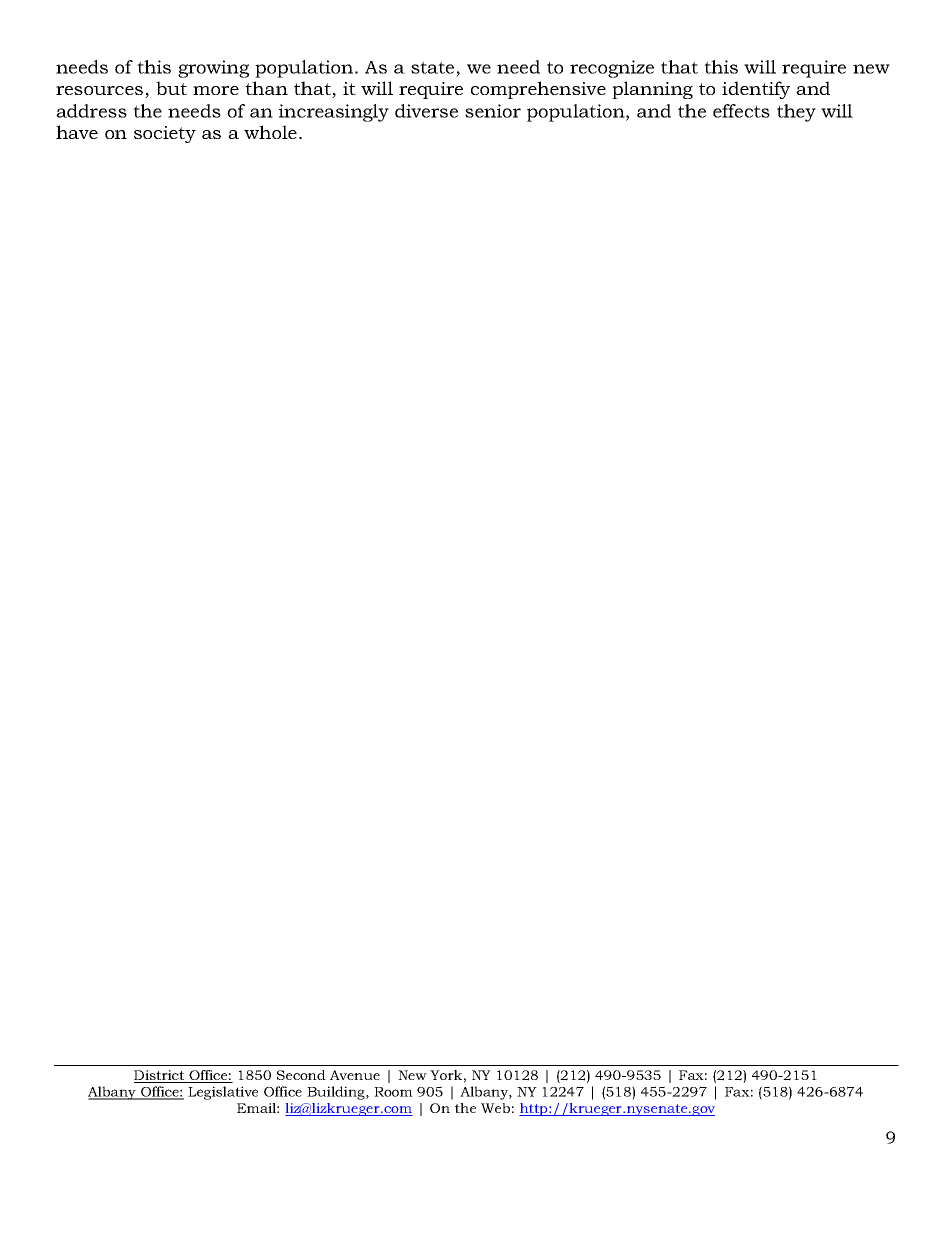  I want to click on Avenue, so click(355, 1075).
